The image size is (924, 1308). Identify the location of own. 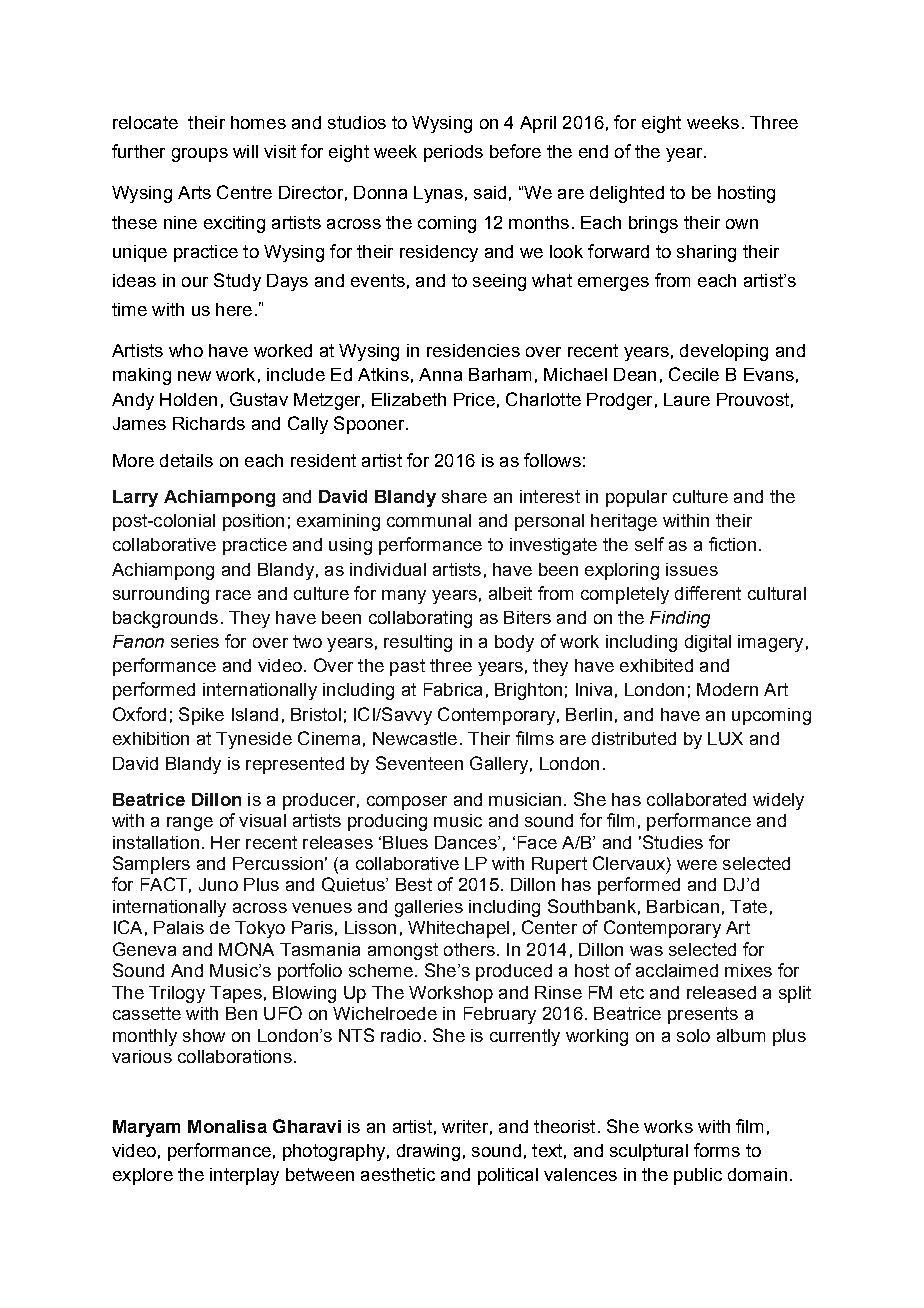
(742, 224).
